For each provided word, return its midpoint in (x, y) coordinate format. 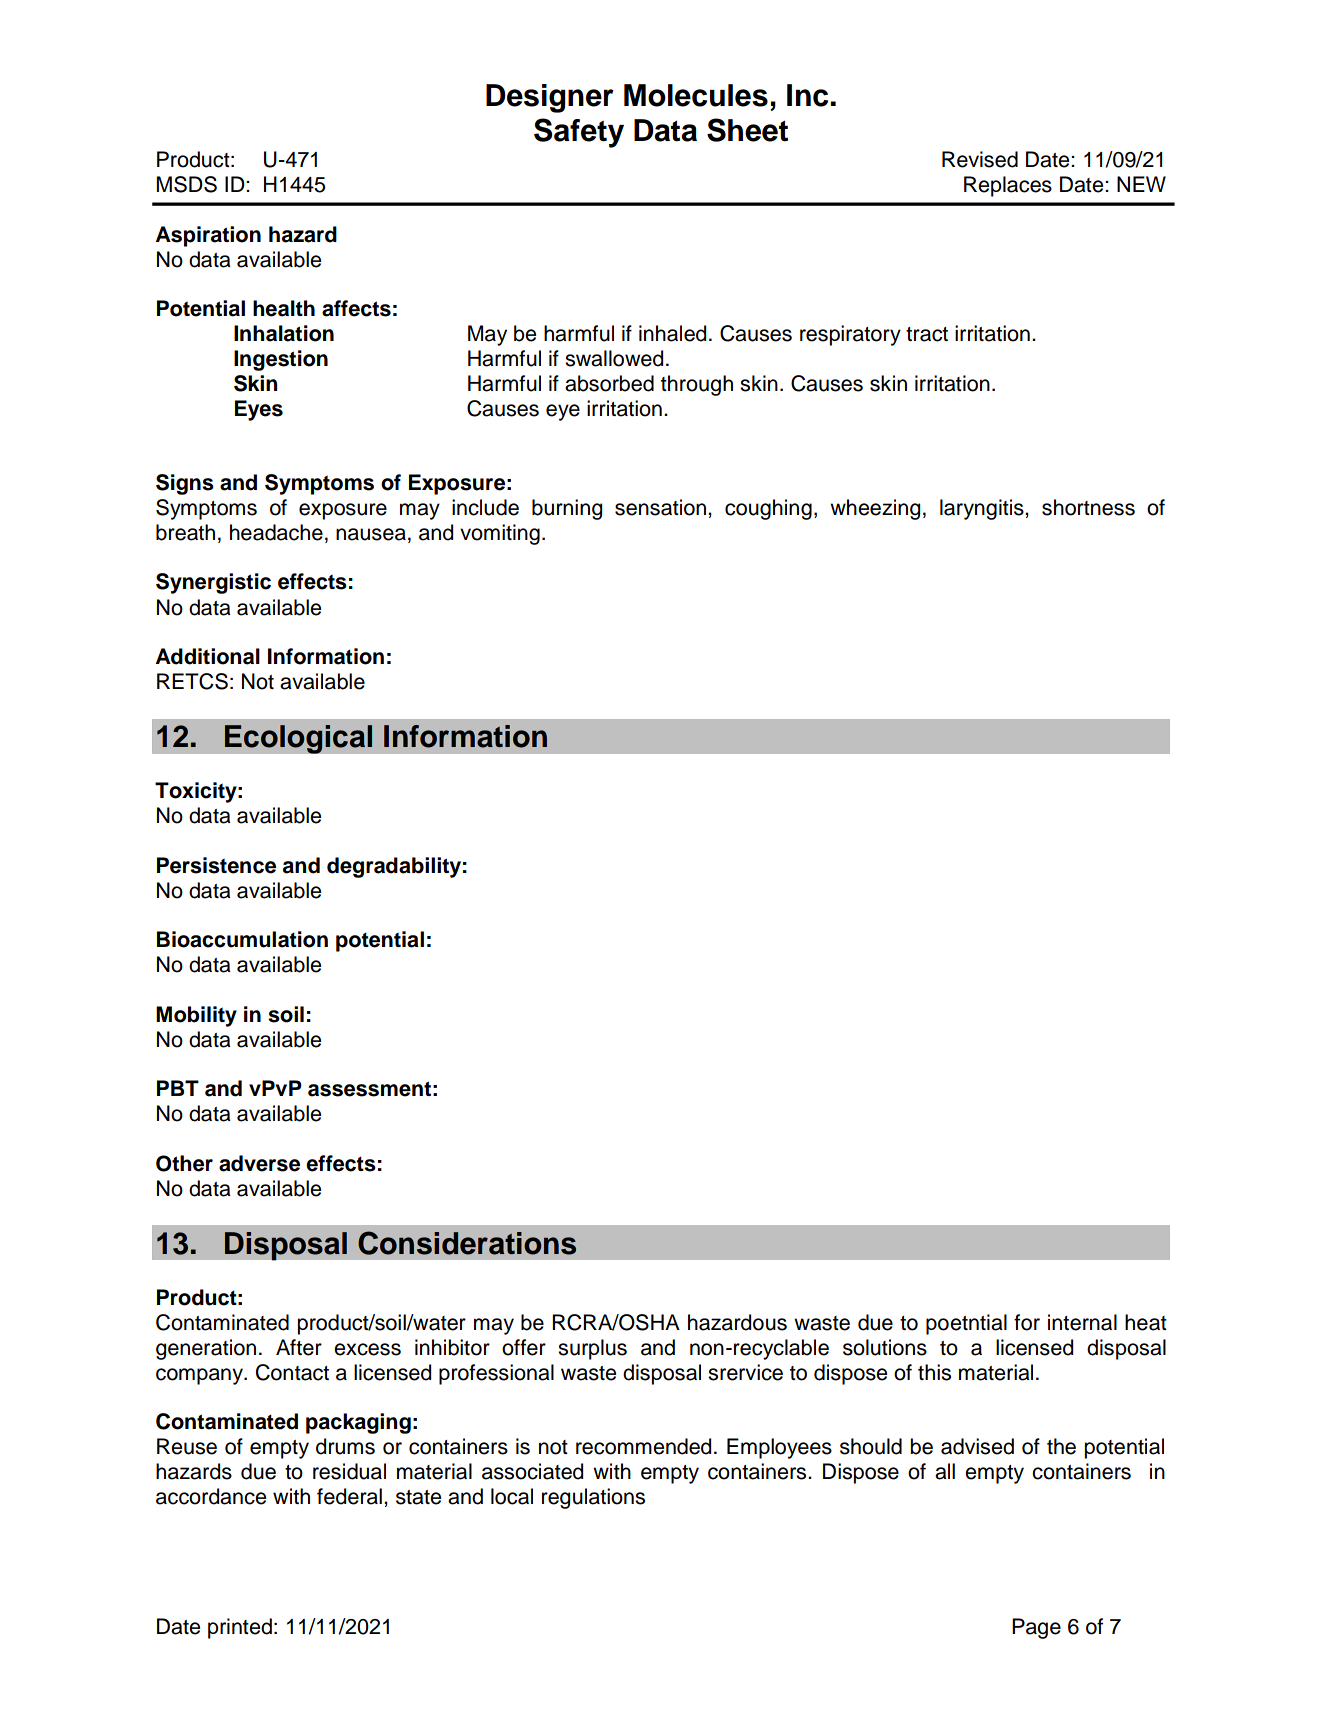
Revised (980, 159)
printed (240, 1628)
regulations (593, 1498)
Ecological (298, 739)
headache (276, 532)
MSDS (186, 184)
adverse (259, 1163)
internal (1082, 1322)
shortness (1088, 507)
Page (1036, 1628)
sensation (660, 507)
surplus (592, 1349)
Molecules (696, 95)
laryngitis (983, 509)
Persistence (216, 865)
